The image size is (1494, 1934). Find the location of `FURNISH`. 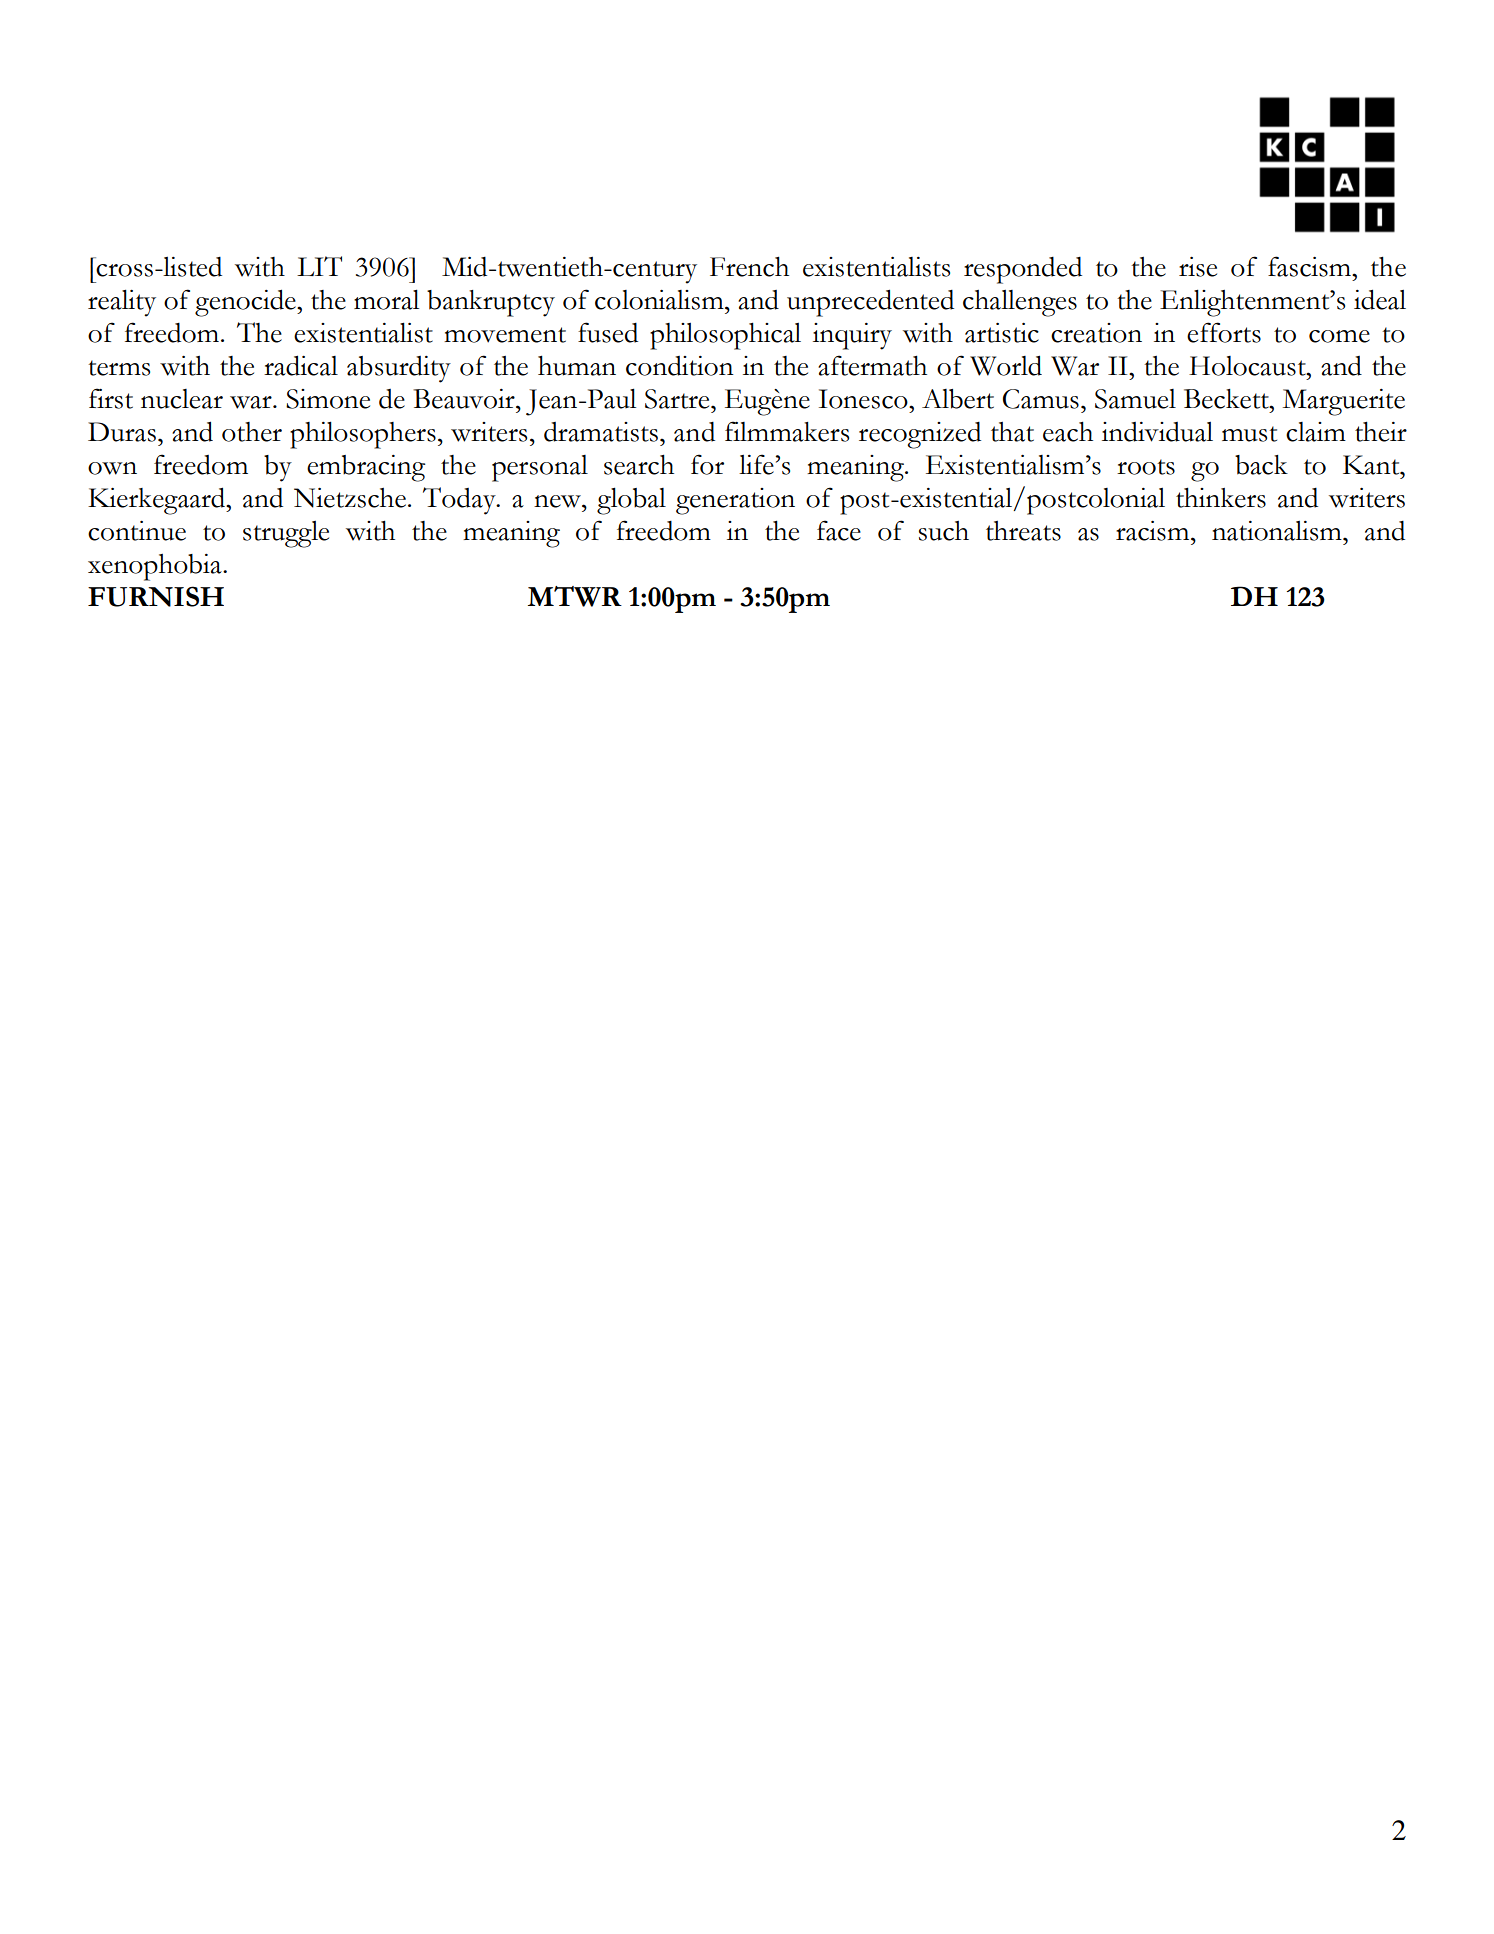

FURNISH is located at coordinates (156, 596).
